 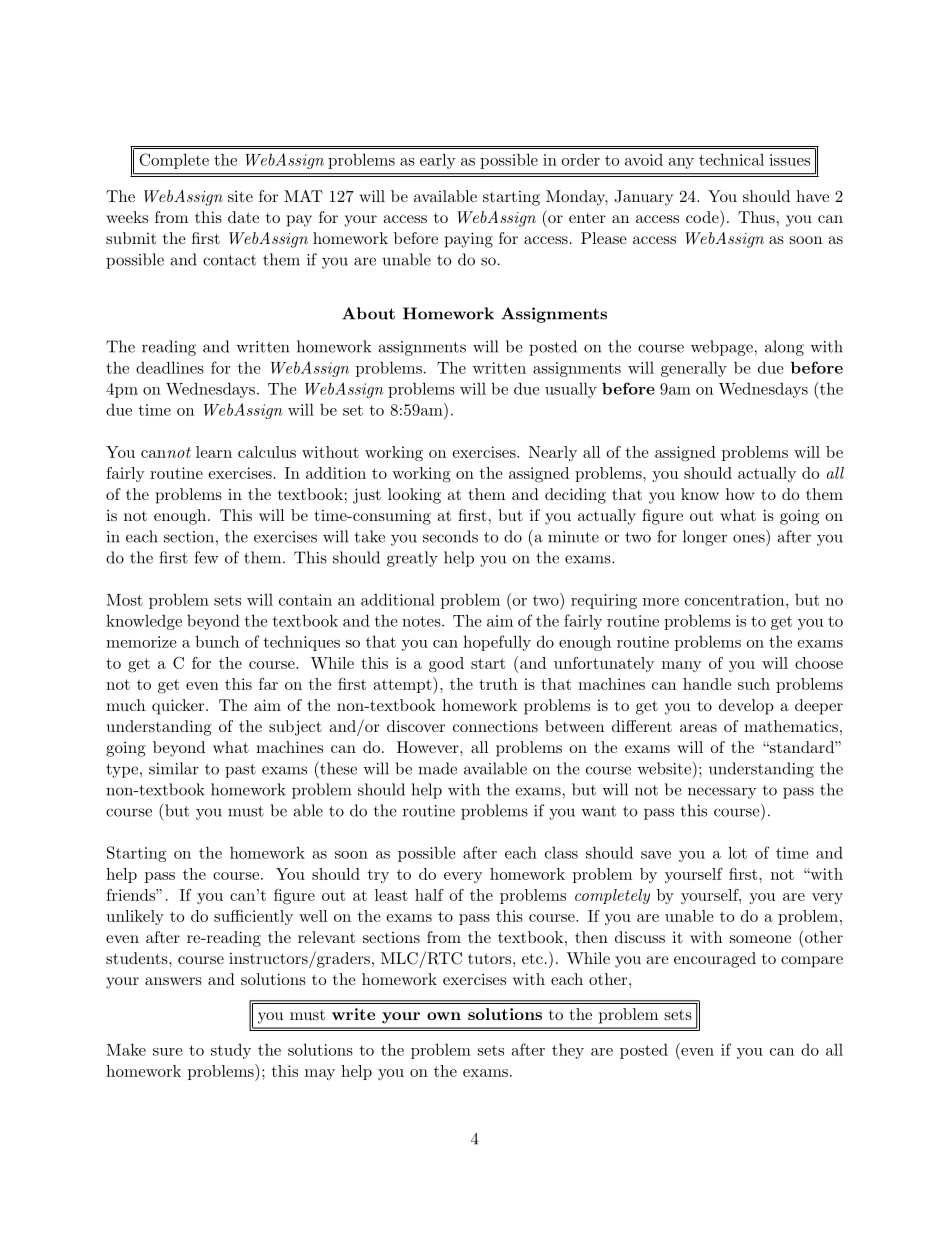 What do you see at coordinates (561, 853) in the screenshot?
I see `class` at bounding box center [561, 853].
